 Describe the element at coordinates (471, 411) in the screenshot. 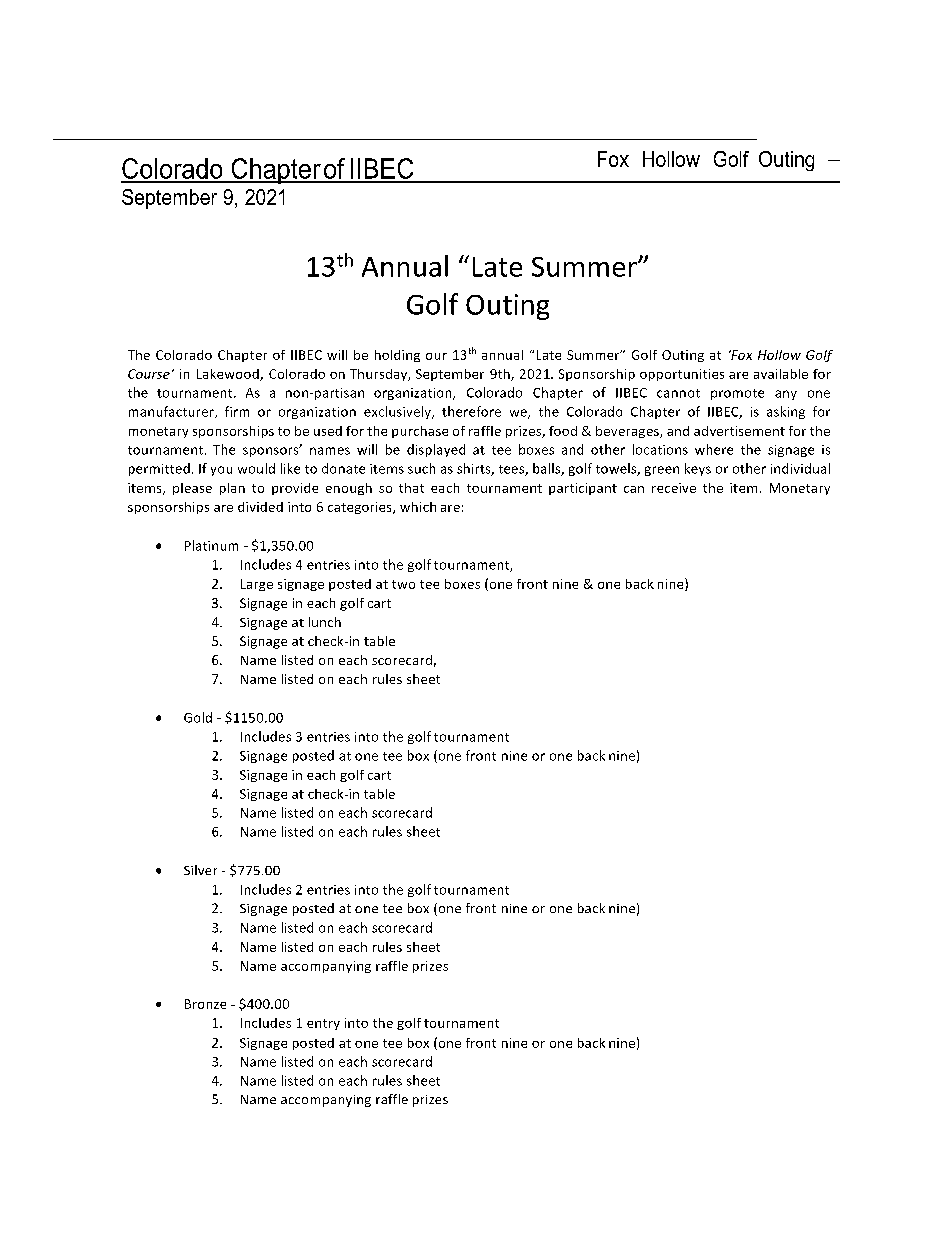

I see `therefore` at that location.
